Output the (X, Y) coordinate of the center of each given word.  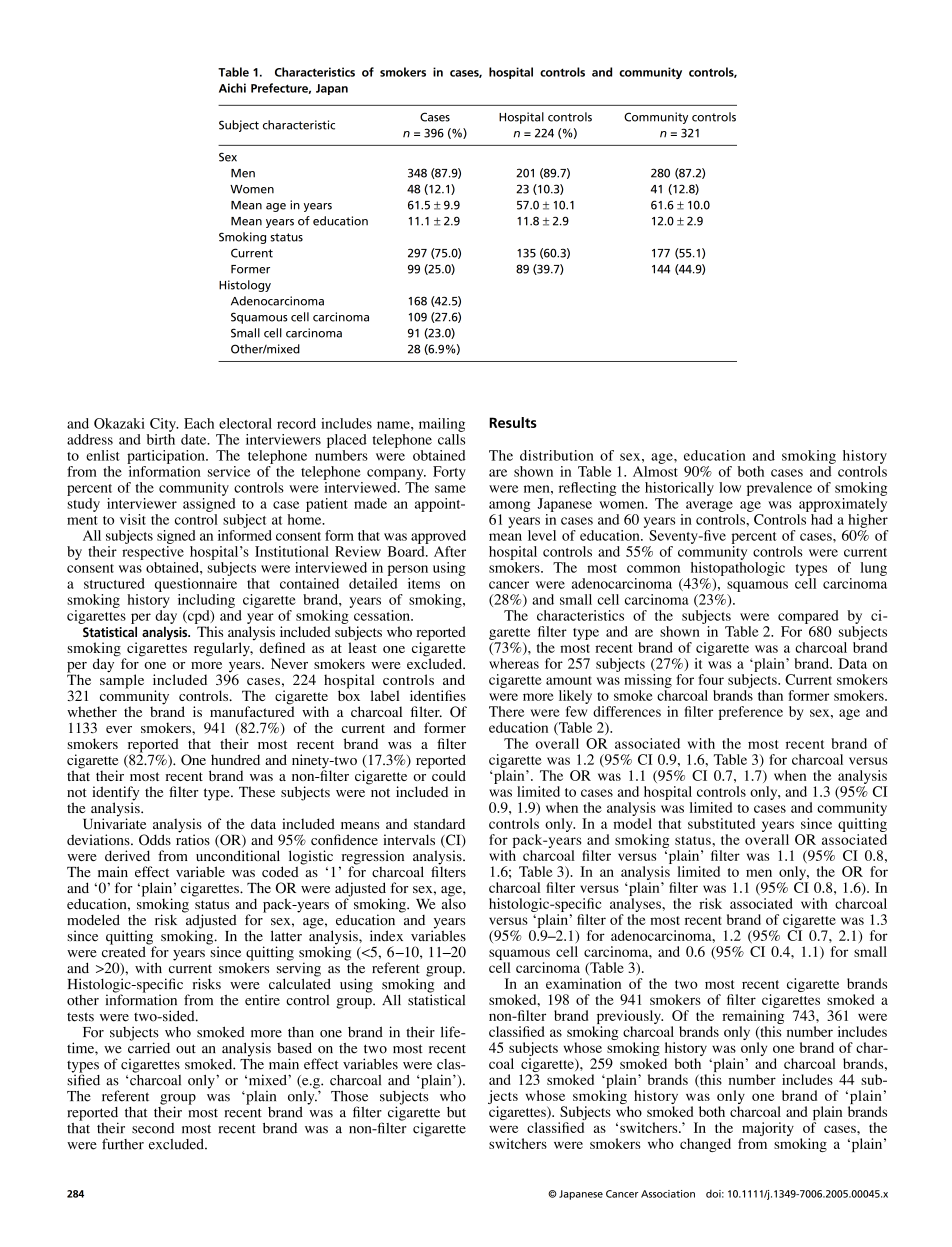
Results (513, 422)
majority (767, 1130)
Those (349, 1096)
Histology (245, 286)
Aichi (232, 88)
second (153, 1128)
